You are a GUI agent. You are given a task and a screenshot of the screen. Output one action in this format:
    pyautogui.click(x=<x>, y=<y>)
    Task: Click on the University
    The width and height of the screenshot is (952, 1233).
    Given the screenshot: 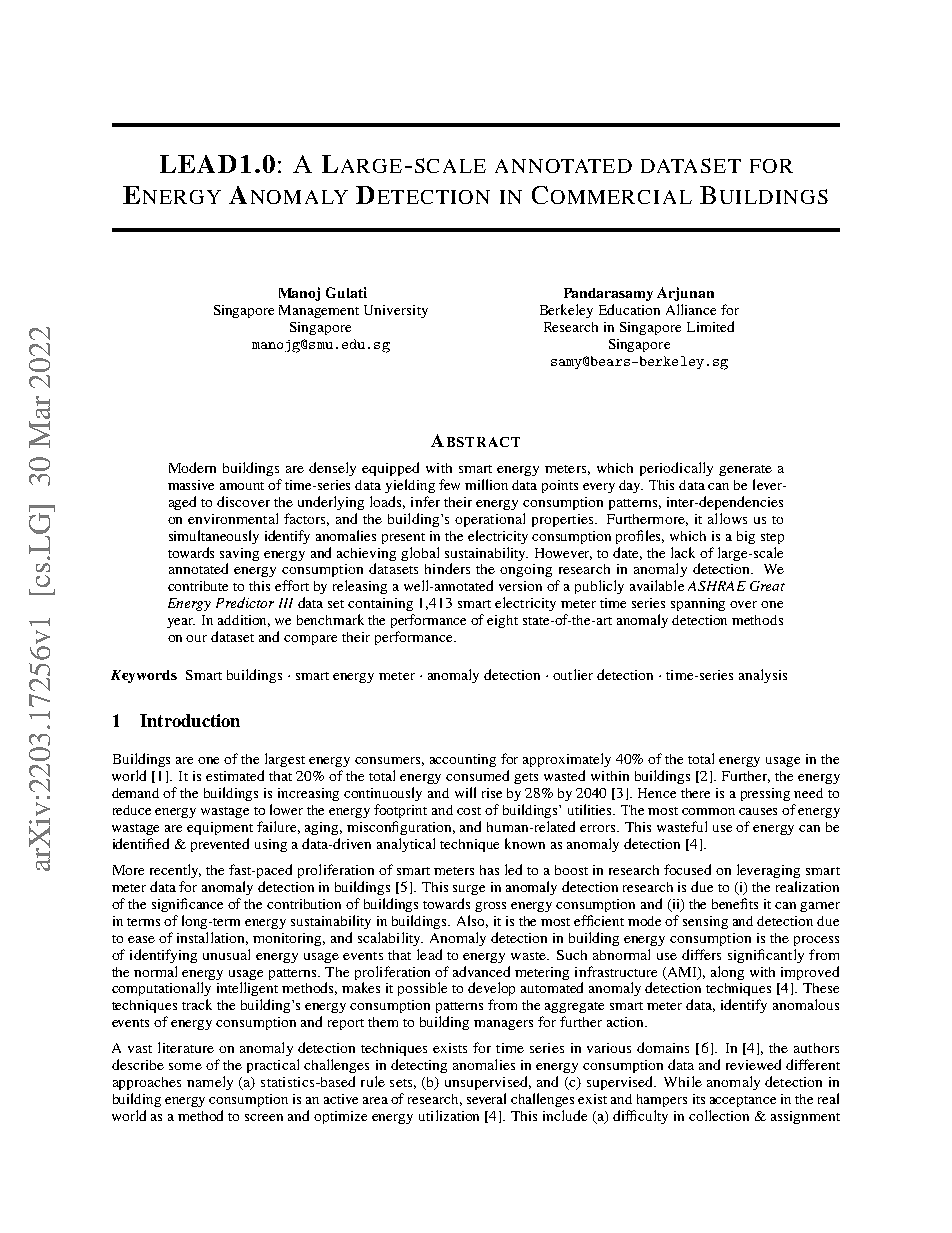 What is the action you would take?
    pyautogui.click(x=396, y=311)
